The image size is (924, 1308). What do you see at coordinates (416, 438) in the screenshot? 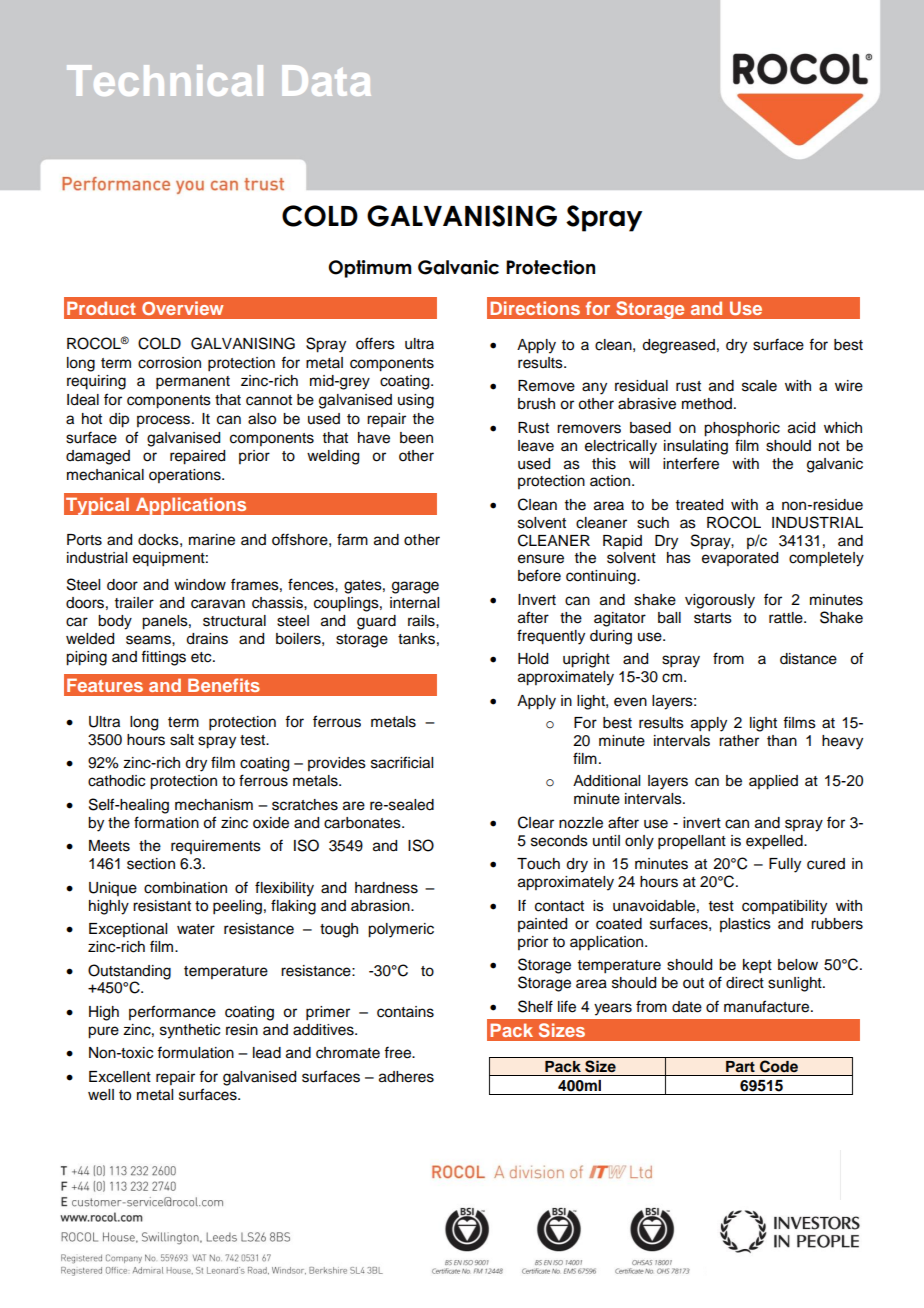
I see `been` at bounding box center [416, 438].
